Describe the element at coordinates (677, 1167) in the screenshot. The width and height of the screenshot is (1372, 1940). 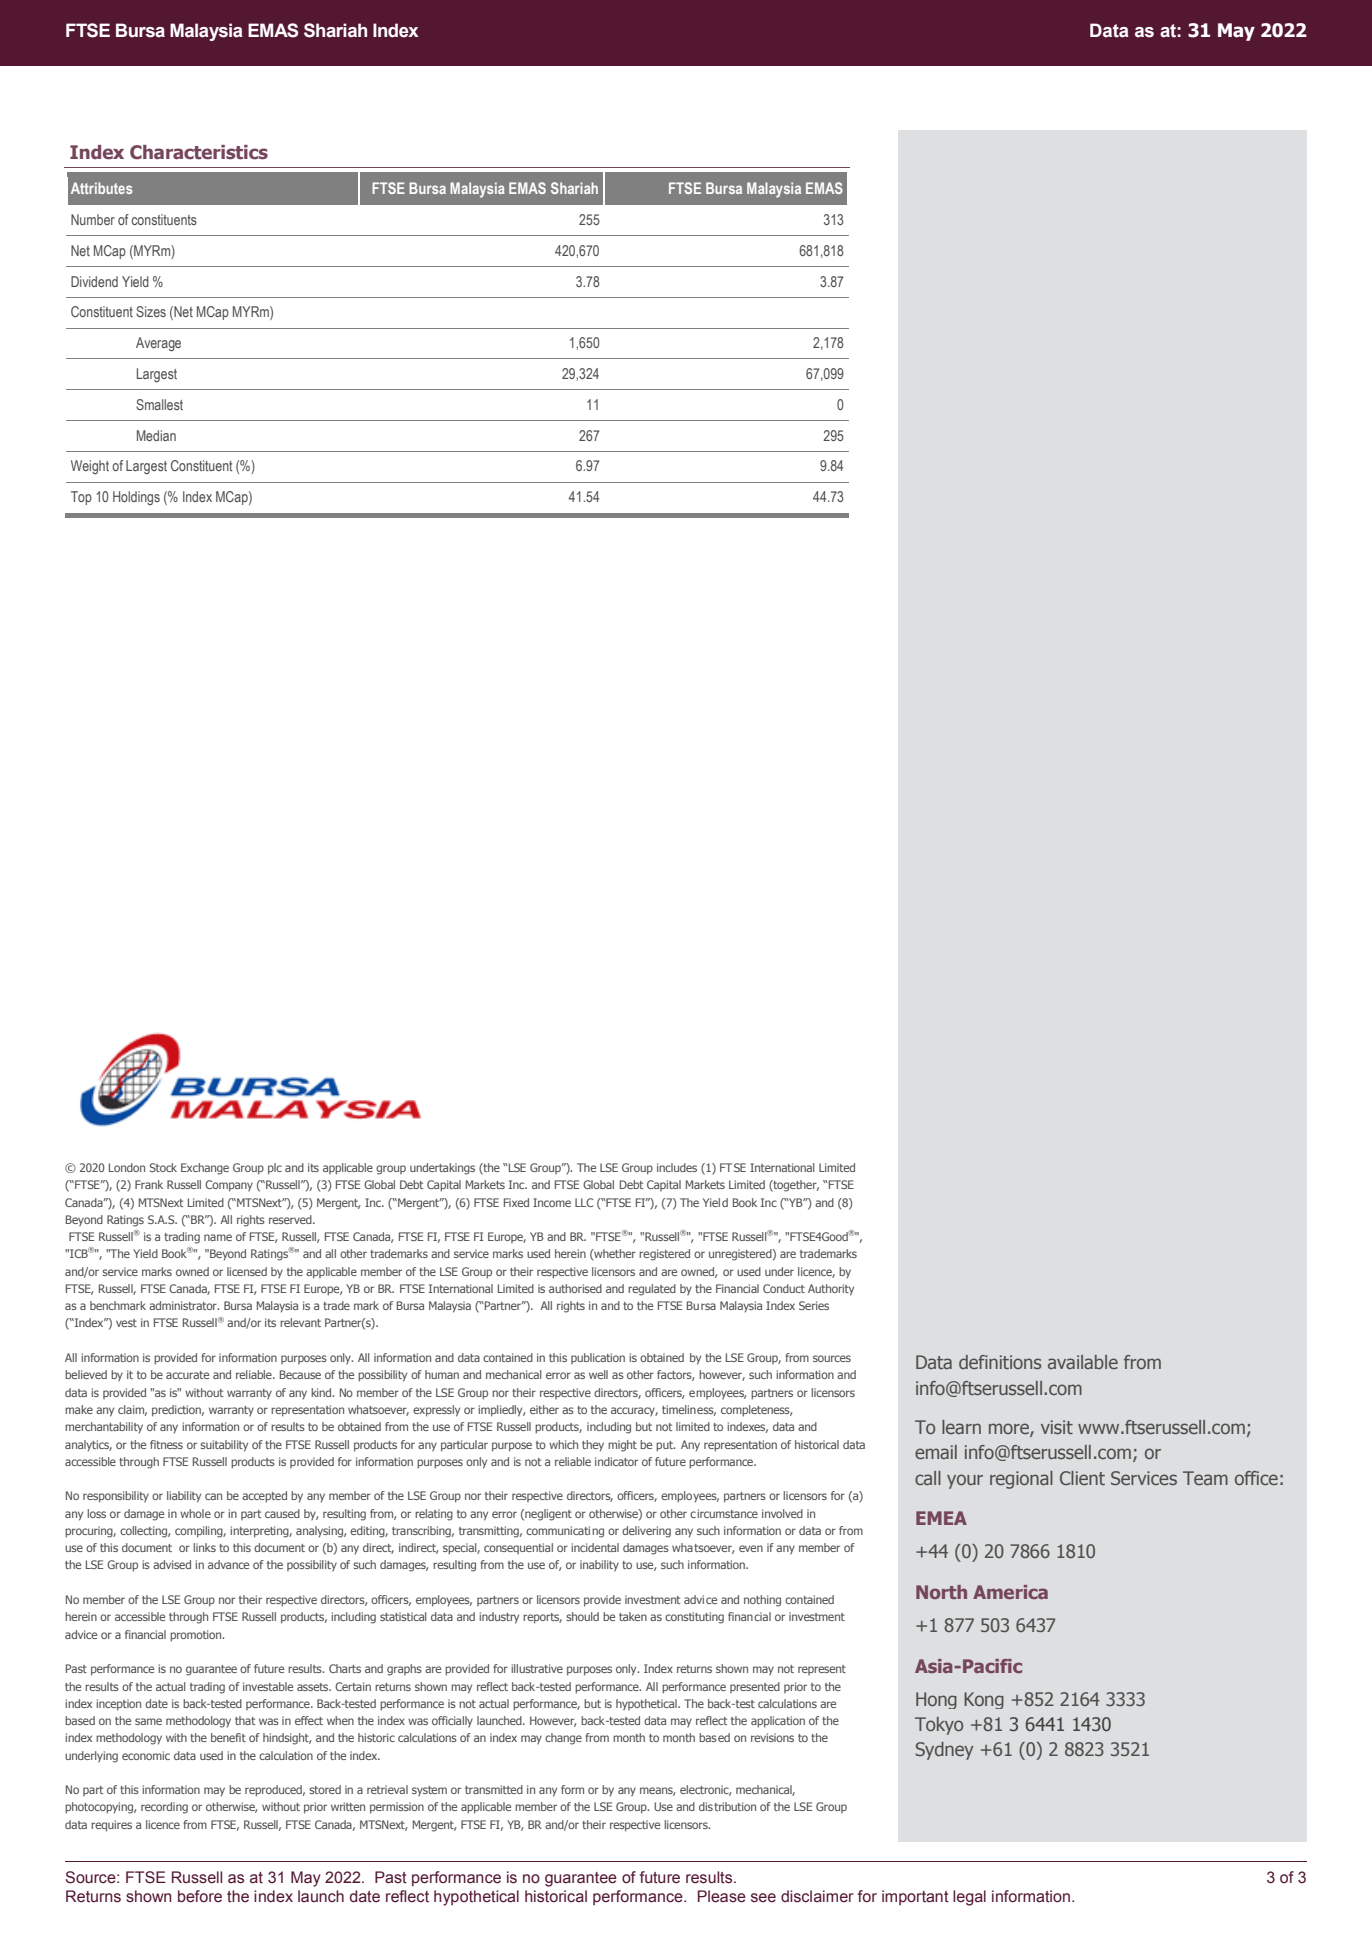
I see `includes` at that location.
